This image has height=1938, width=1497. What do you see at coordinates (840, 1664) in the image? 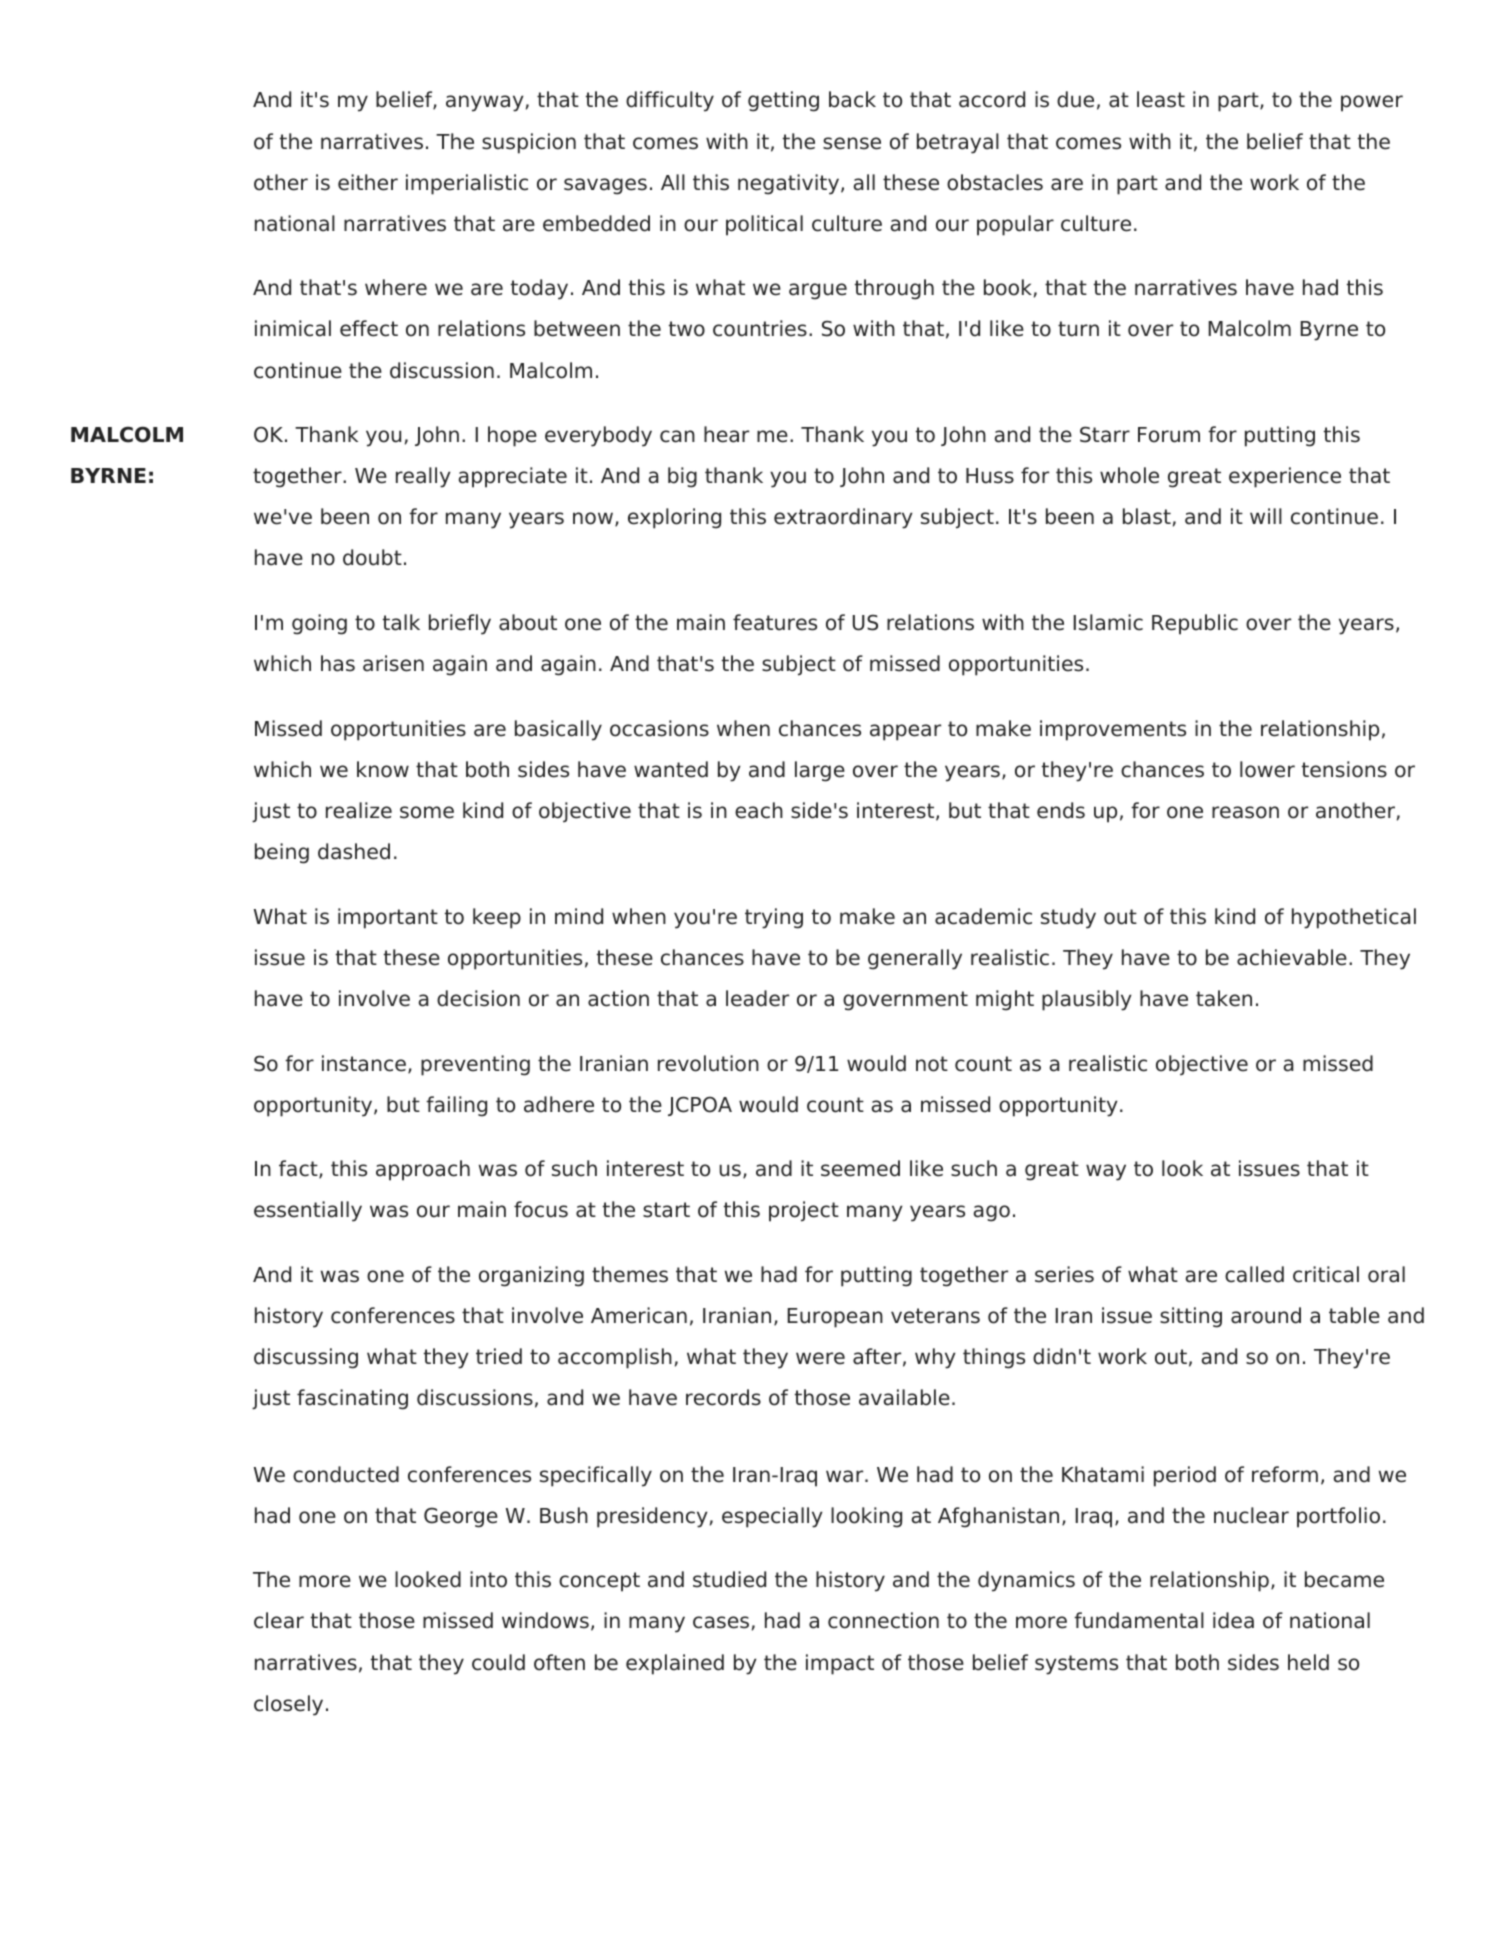
I see `impact` at bounding box center [840, 1664].
